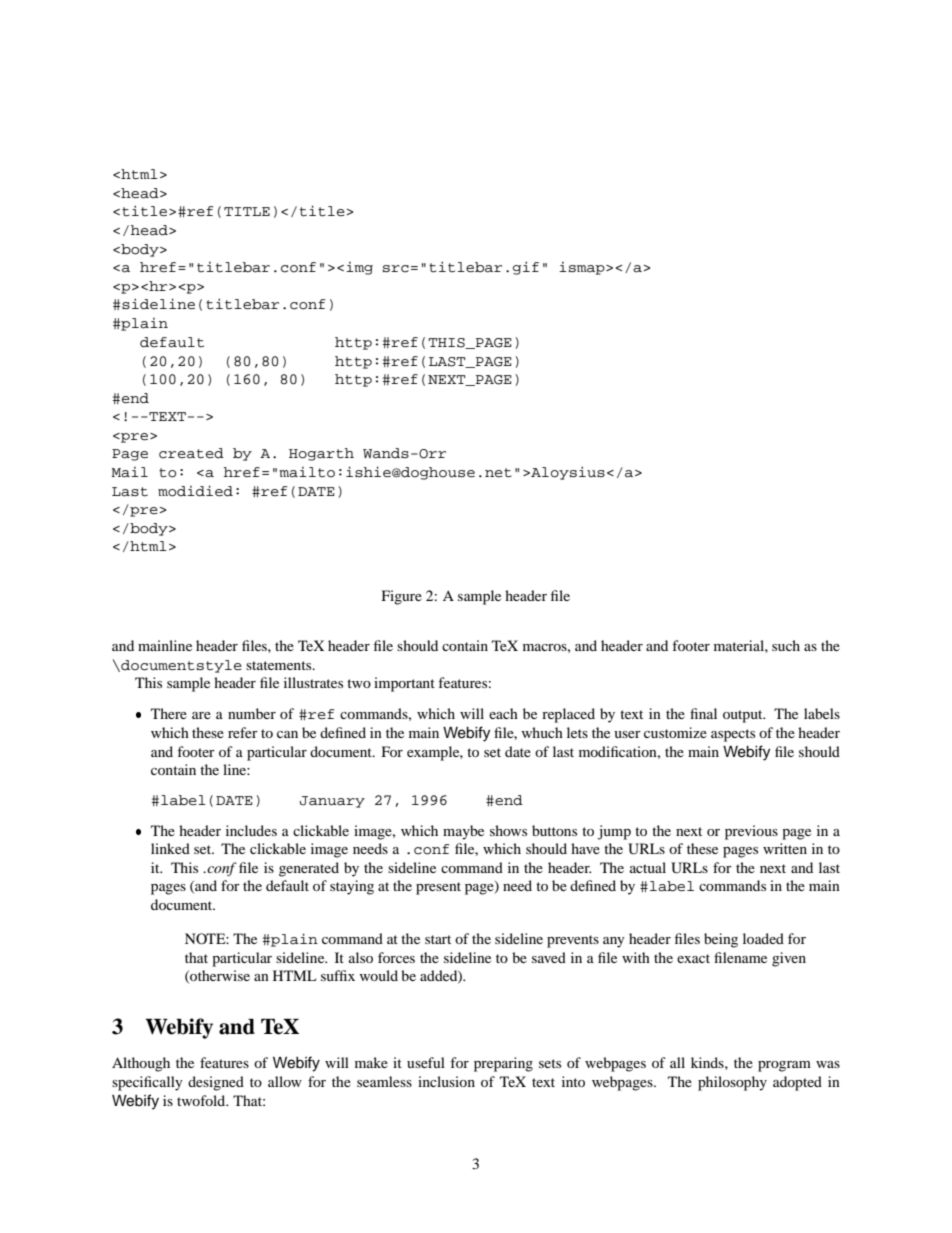  I want to click on designed, so click(216, 1083).
